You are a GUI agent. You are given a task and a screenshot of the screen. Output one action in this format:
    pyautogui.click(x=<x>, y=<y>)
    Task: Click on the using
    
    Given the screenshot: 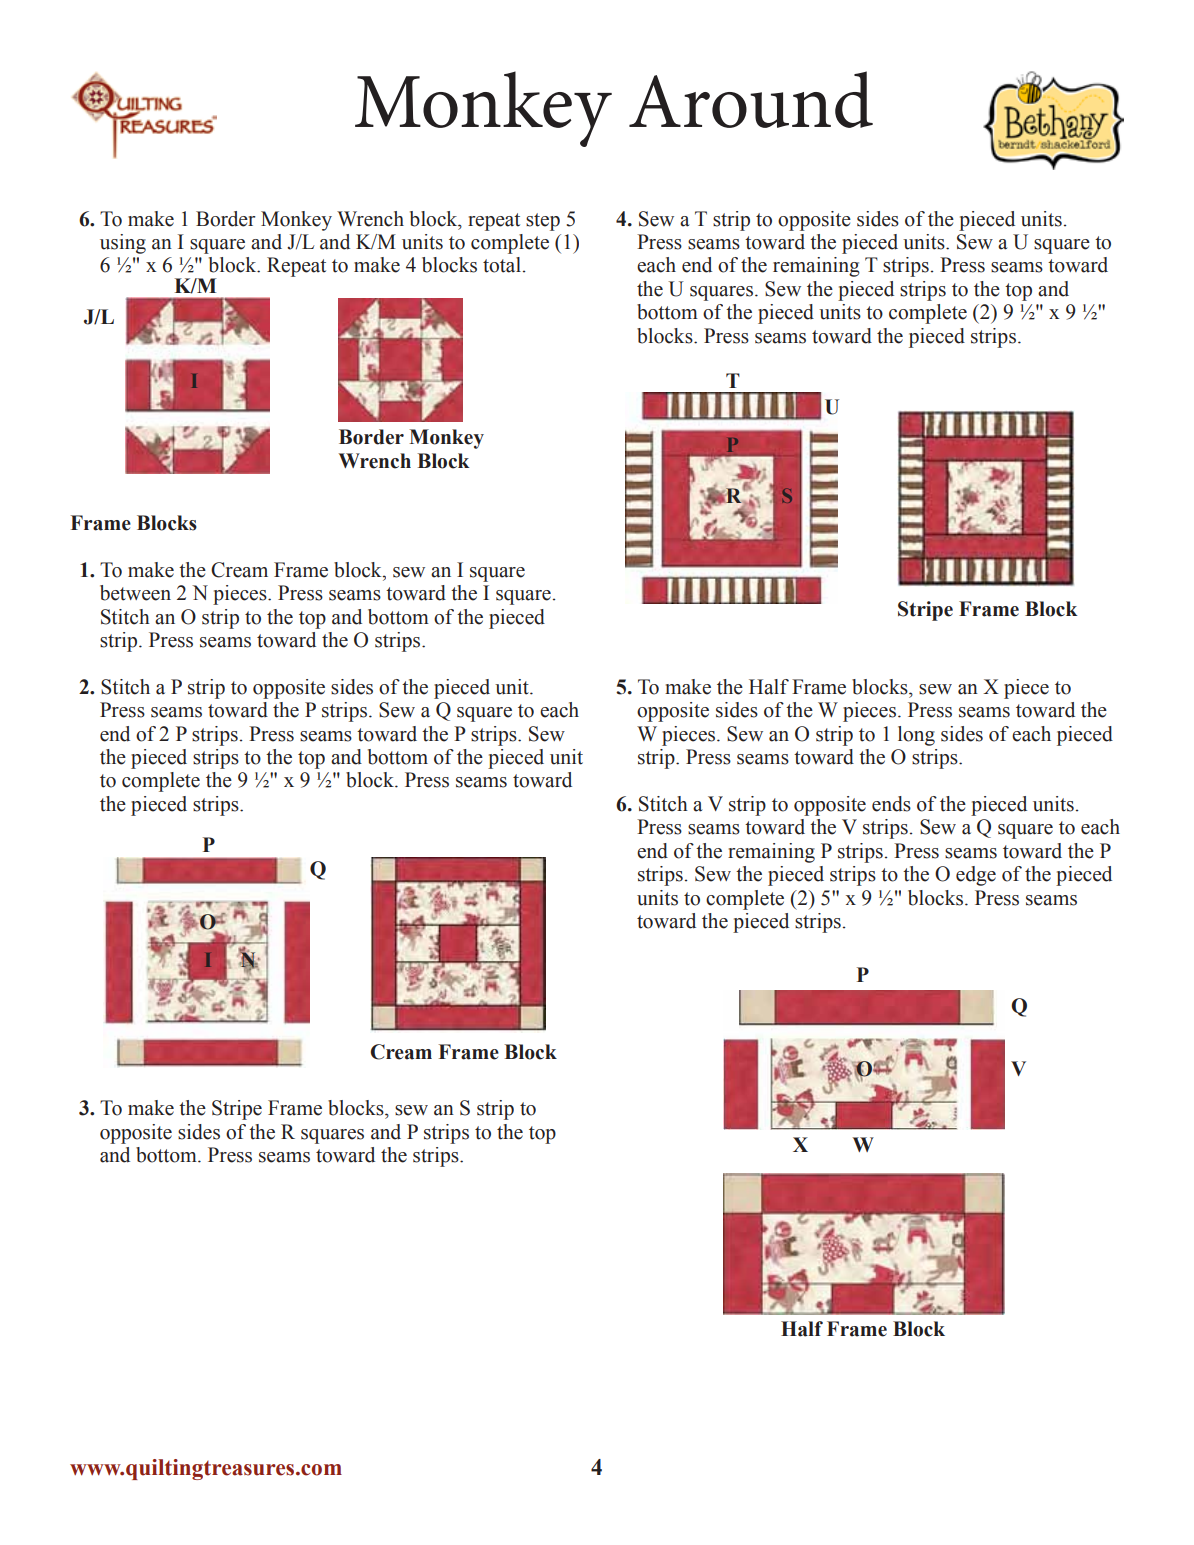 What is the action you would take?
    pyautogui.click(x=123, y=244)
